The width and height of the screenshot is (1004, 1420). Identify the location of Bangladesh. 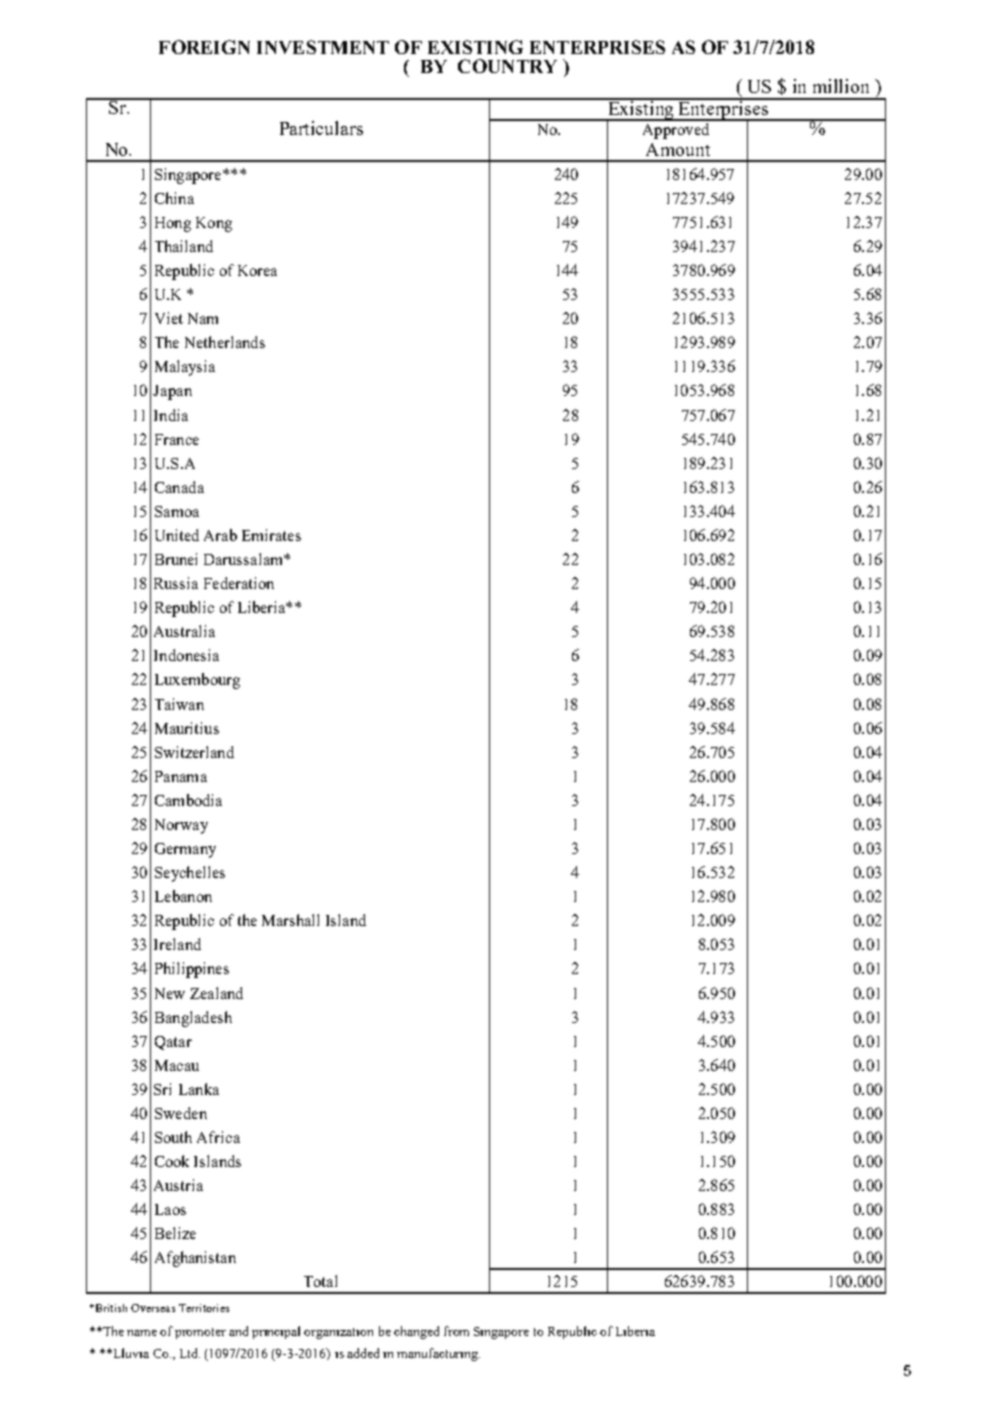
(193, 1019).
